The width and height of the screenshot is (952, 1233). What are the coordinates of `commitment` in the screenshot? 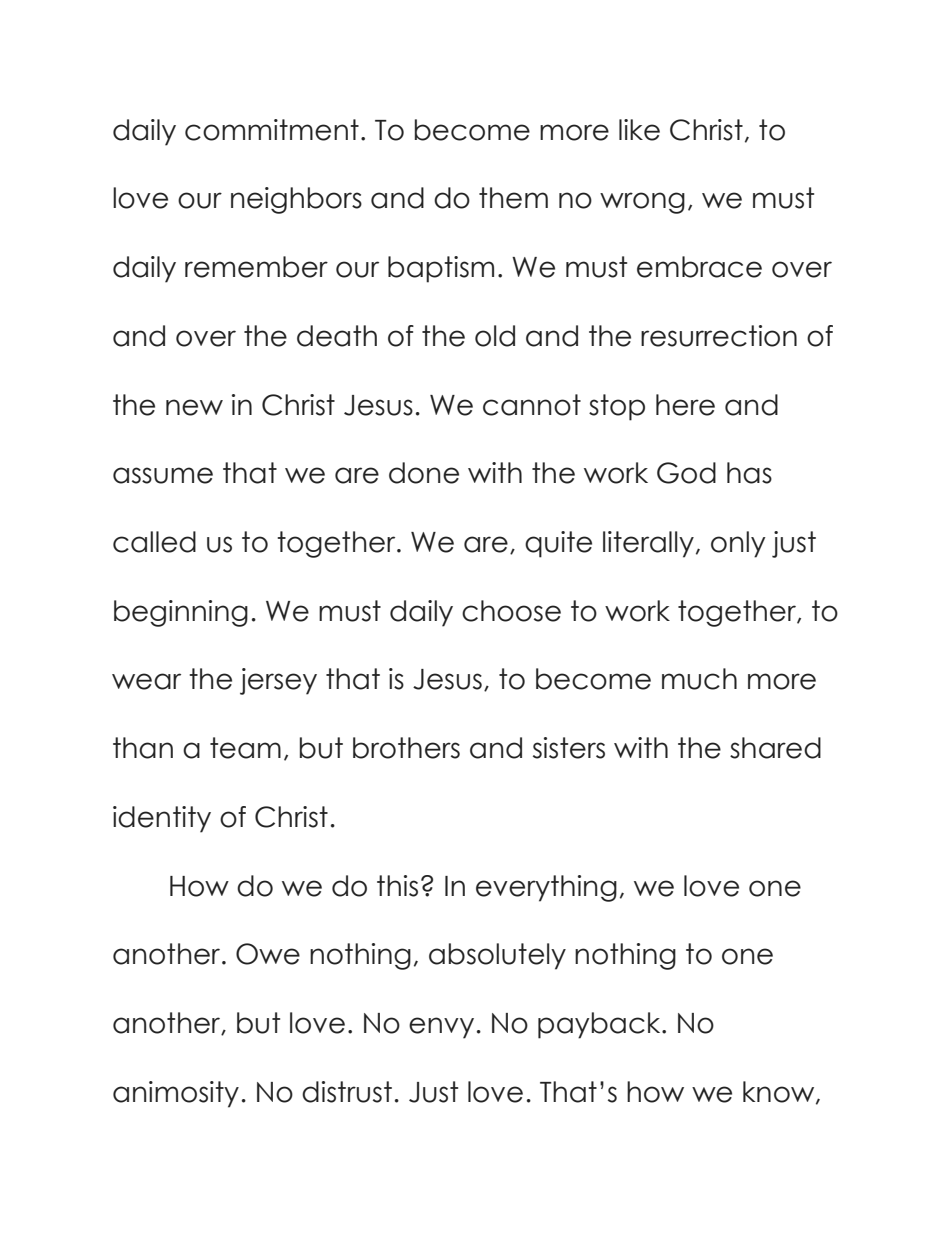 It's located at (272, 130).
